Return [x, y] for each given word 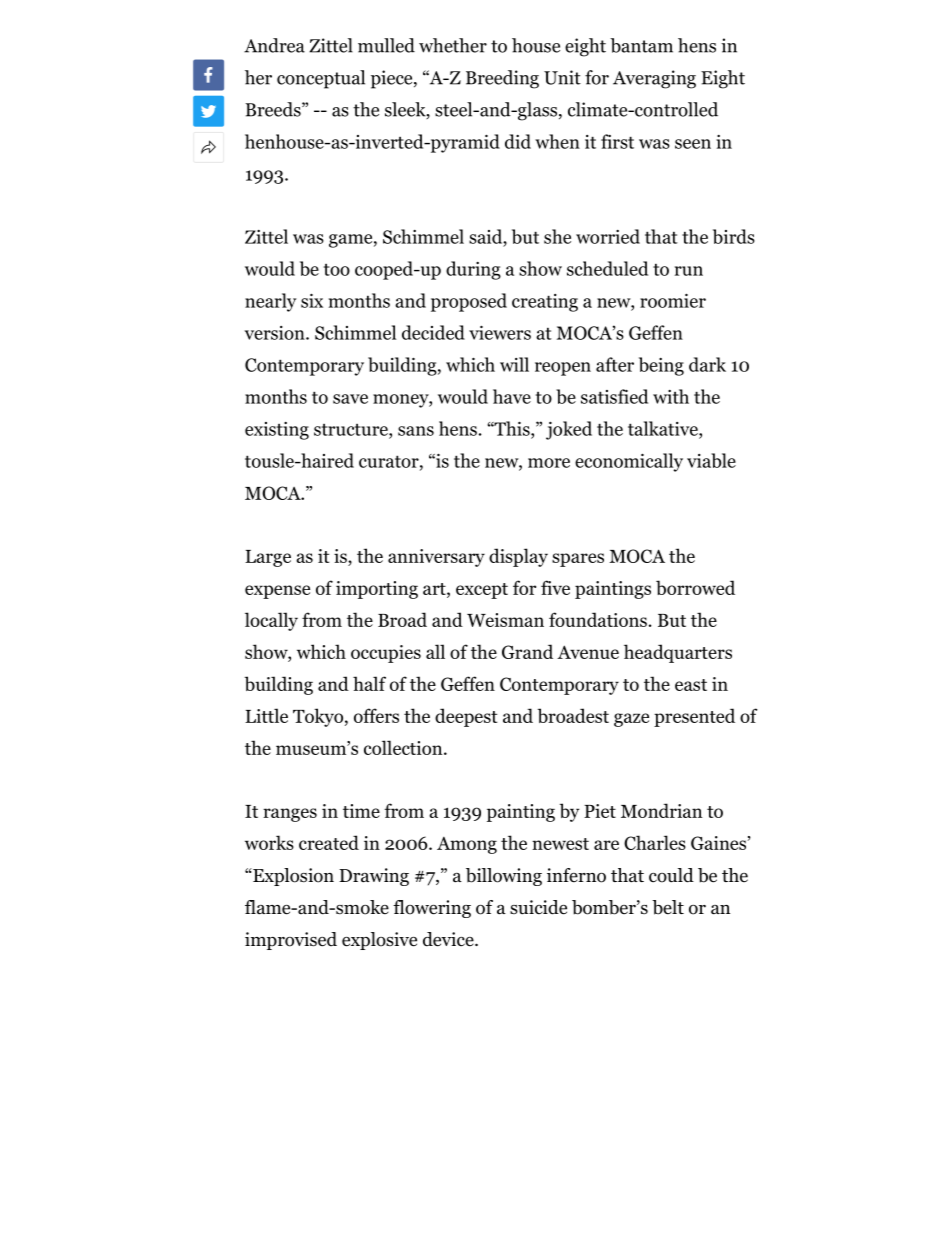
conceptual [321, 79]
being [661, 366]
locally [271, 621]
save [350, 399]
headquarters [678, 653]
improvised [291, 941]
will [514, 364]
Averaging [654, 79]
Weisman [505, 620]
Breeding [502, 79]
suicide [538, 907]
